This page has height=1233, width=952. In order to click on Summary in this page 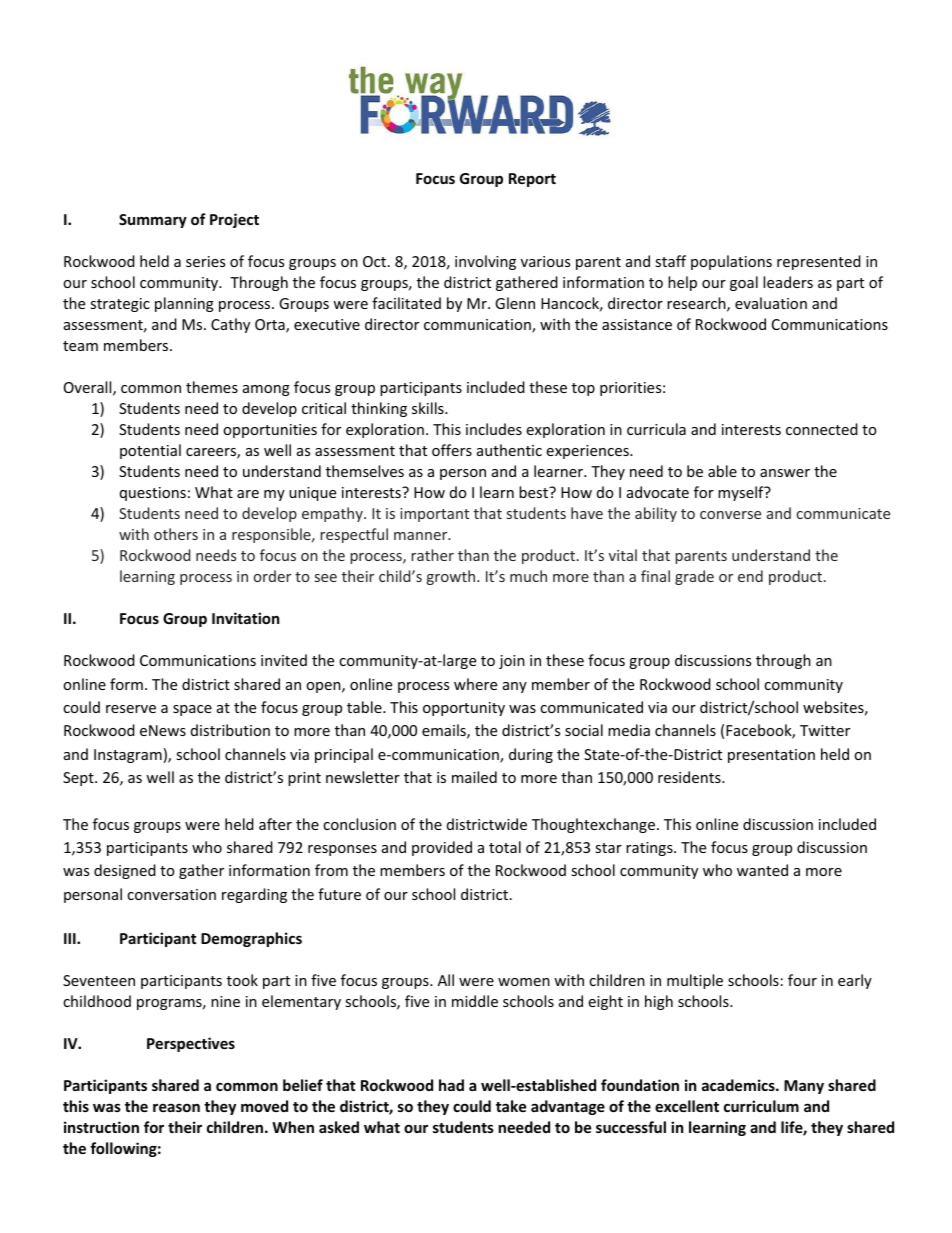, I will do `click(153, 221)`.
